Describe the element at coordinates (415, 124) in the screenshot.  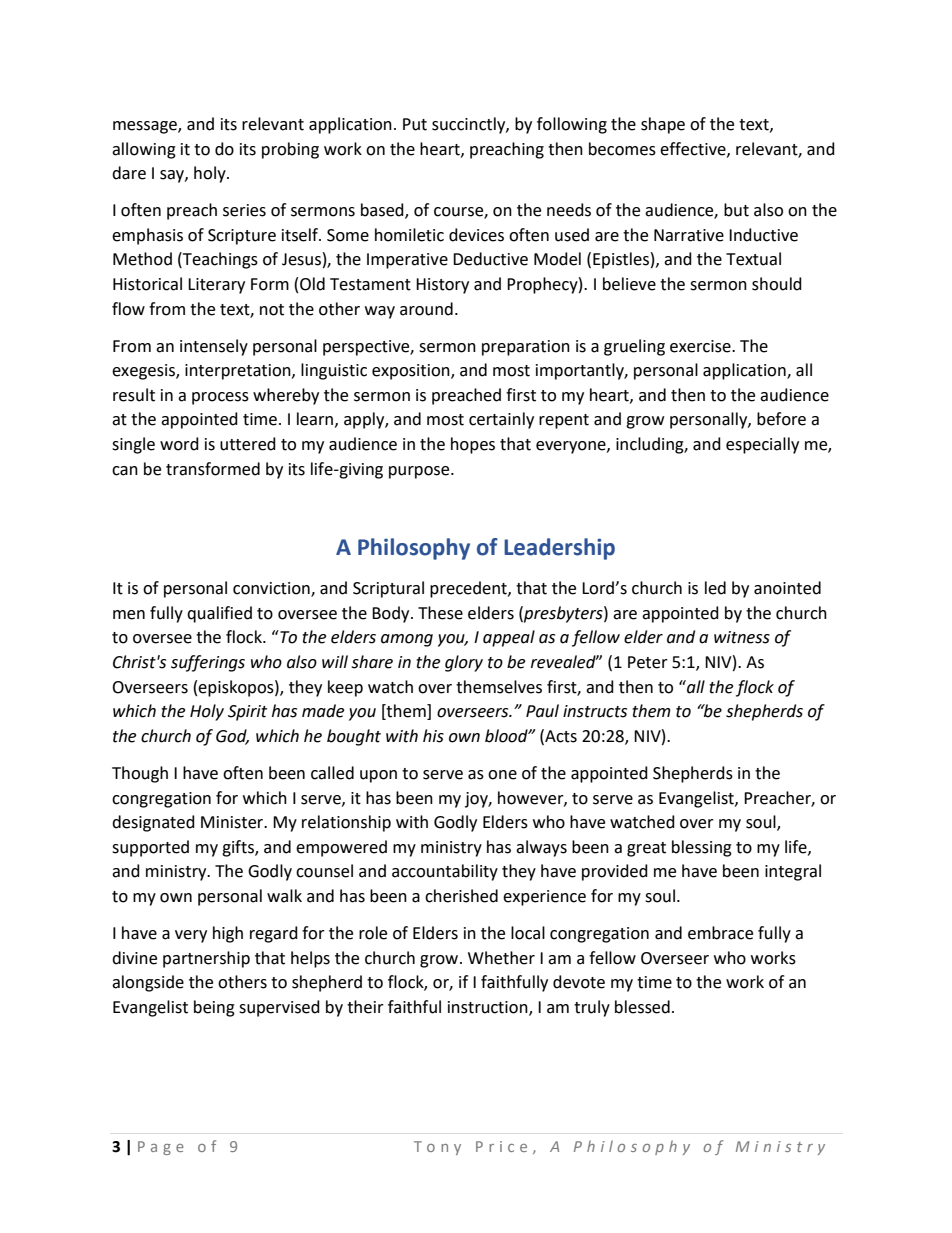
I see `Put` at that location.
